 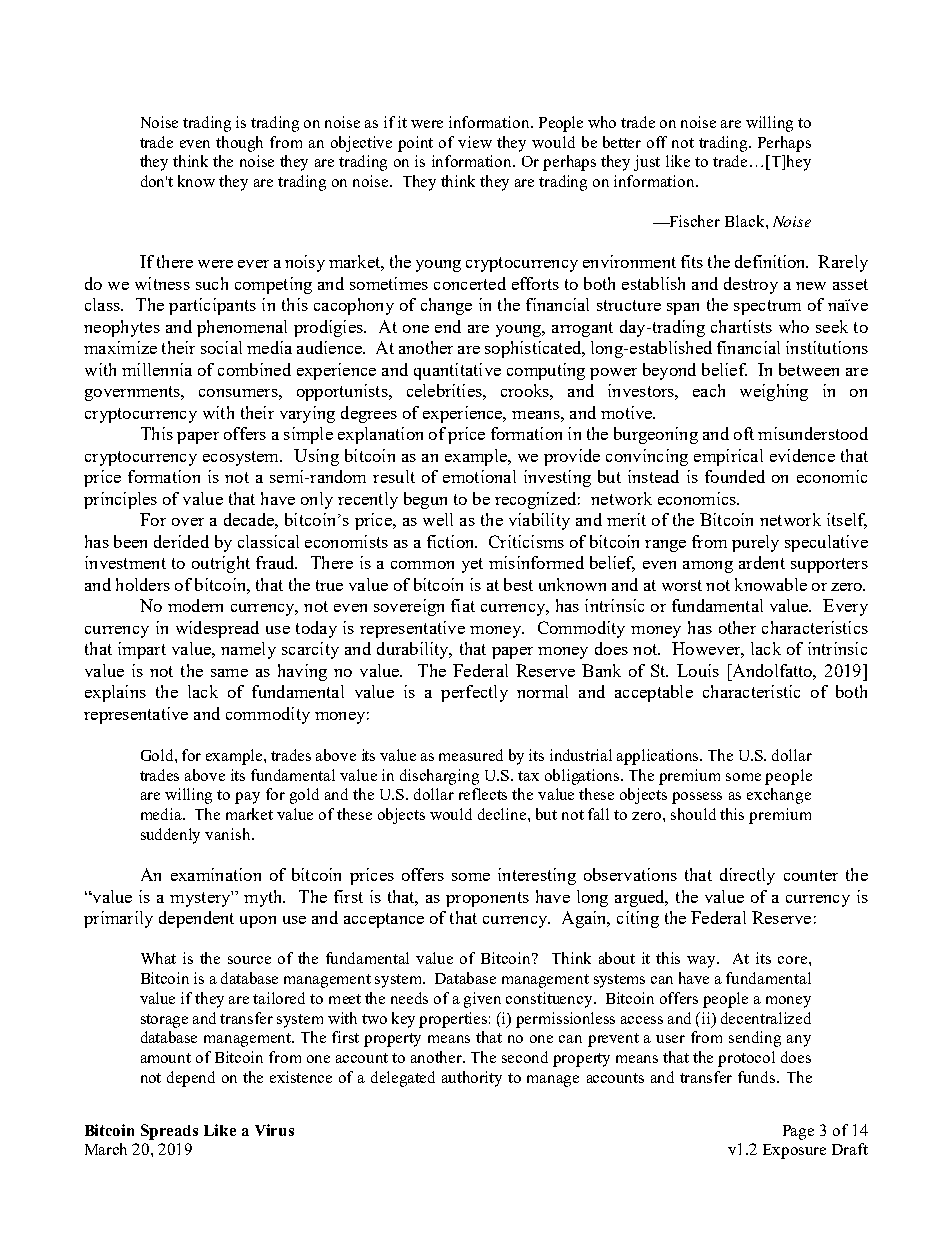 I want to click on though, so click(x=239, y=144).
